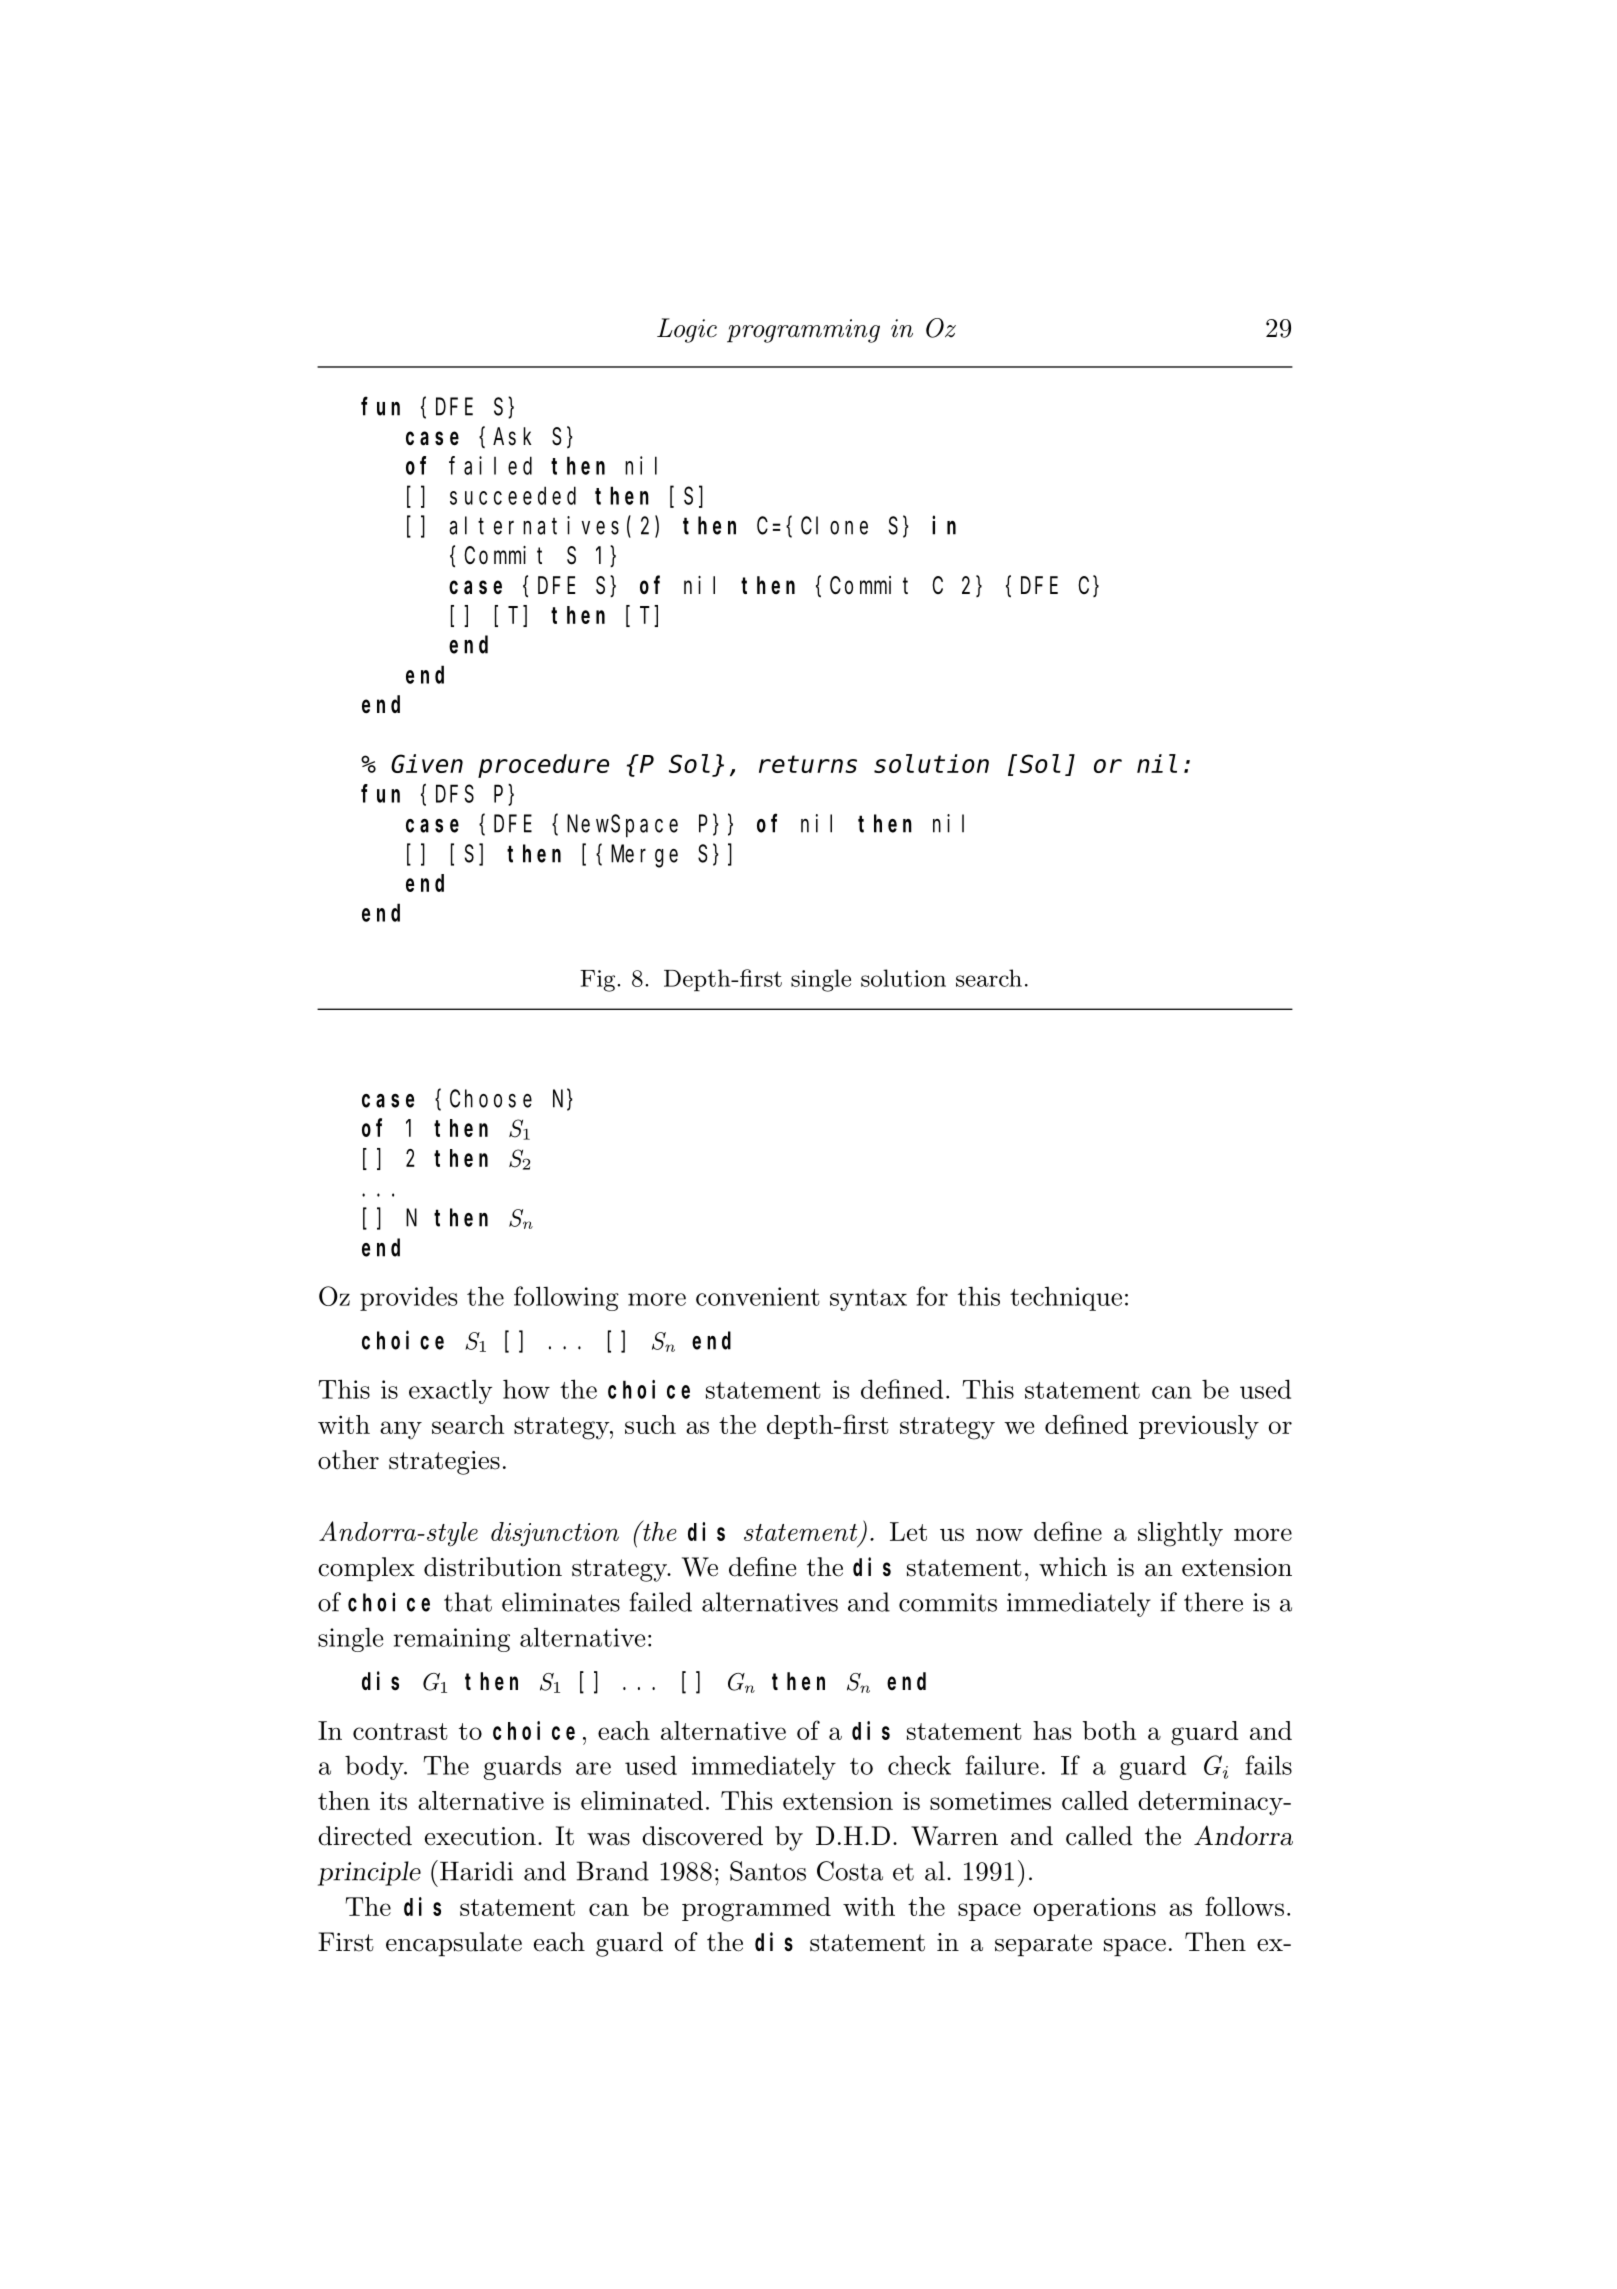 Image resolution: width=1617 pixels, height=2289 pixels. I want to click on Logic, so click(687, 330).
